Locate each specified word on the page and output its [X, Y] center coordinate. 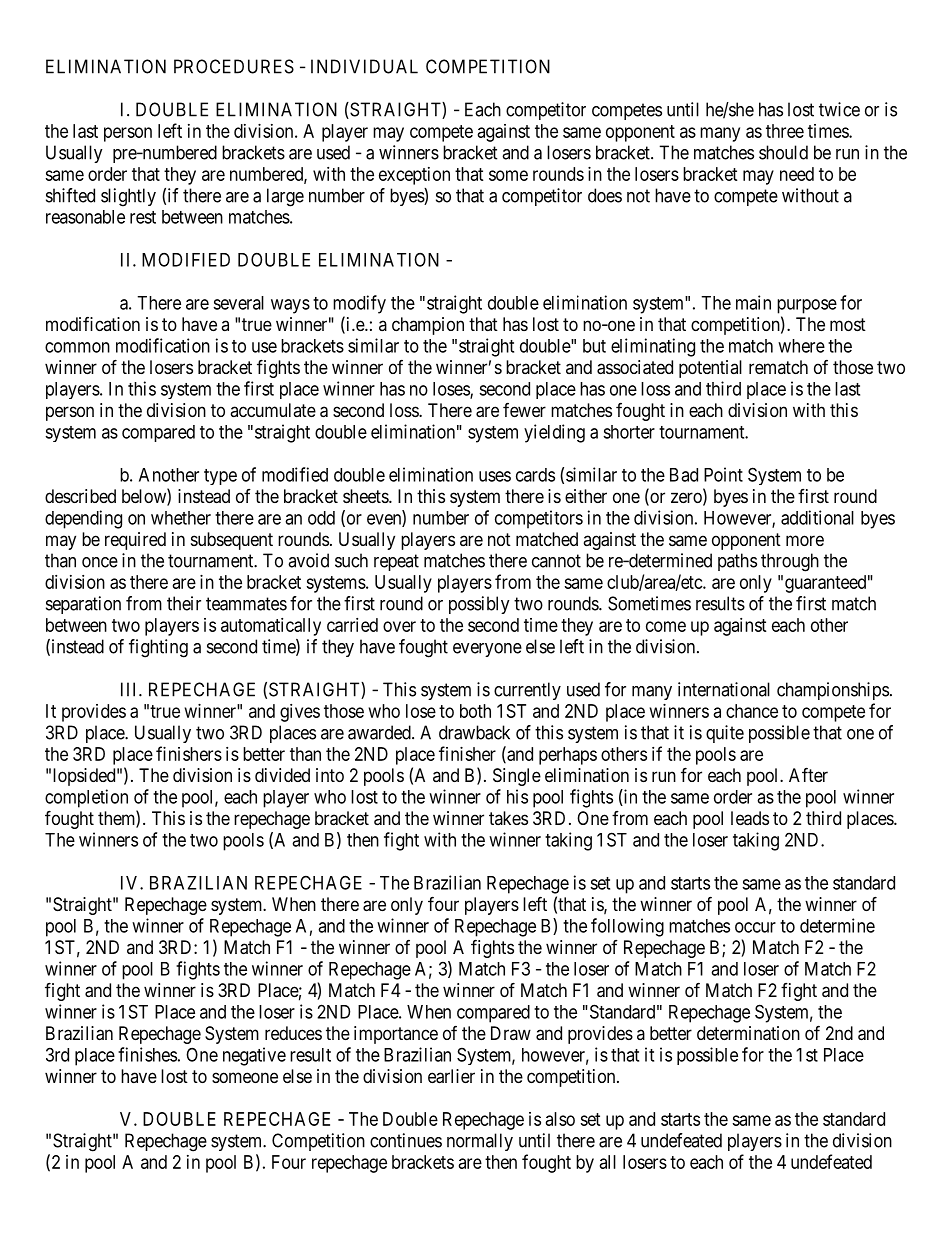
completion [86, 798]
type [220, 477]
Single [517, 777]
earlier [451, 1076]
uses [495, 476]
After [808, 774]
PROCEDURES [234, 66]
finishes [147, 1054]
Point [723, 474]
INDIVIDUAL [364, 66]
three [785, 131]
